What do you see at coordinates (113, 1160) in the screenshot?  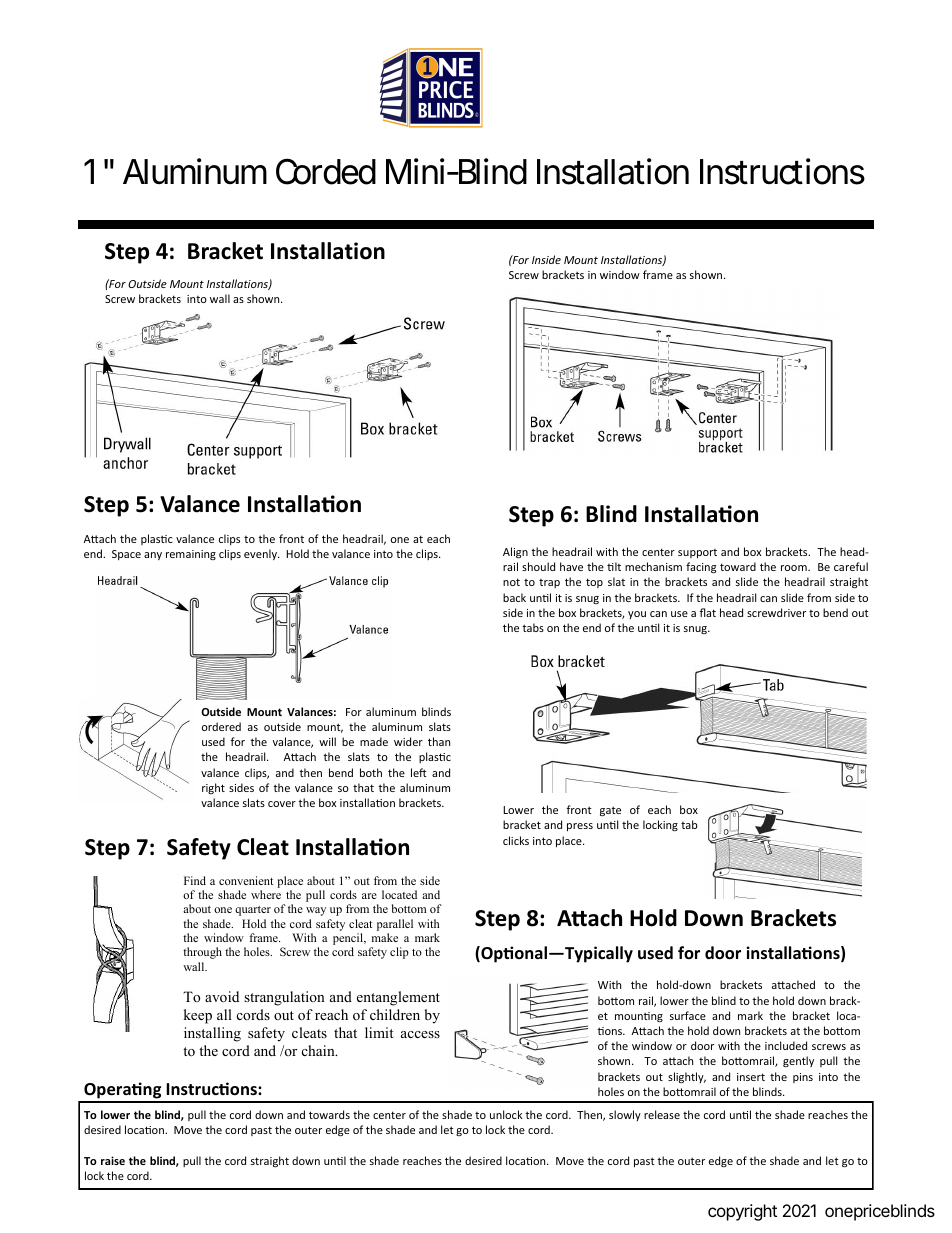 I see `raise` at bounding box center [113, 1160].
